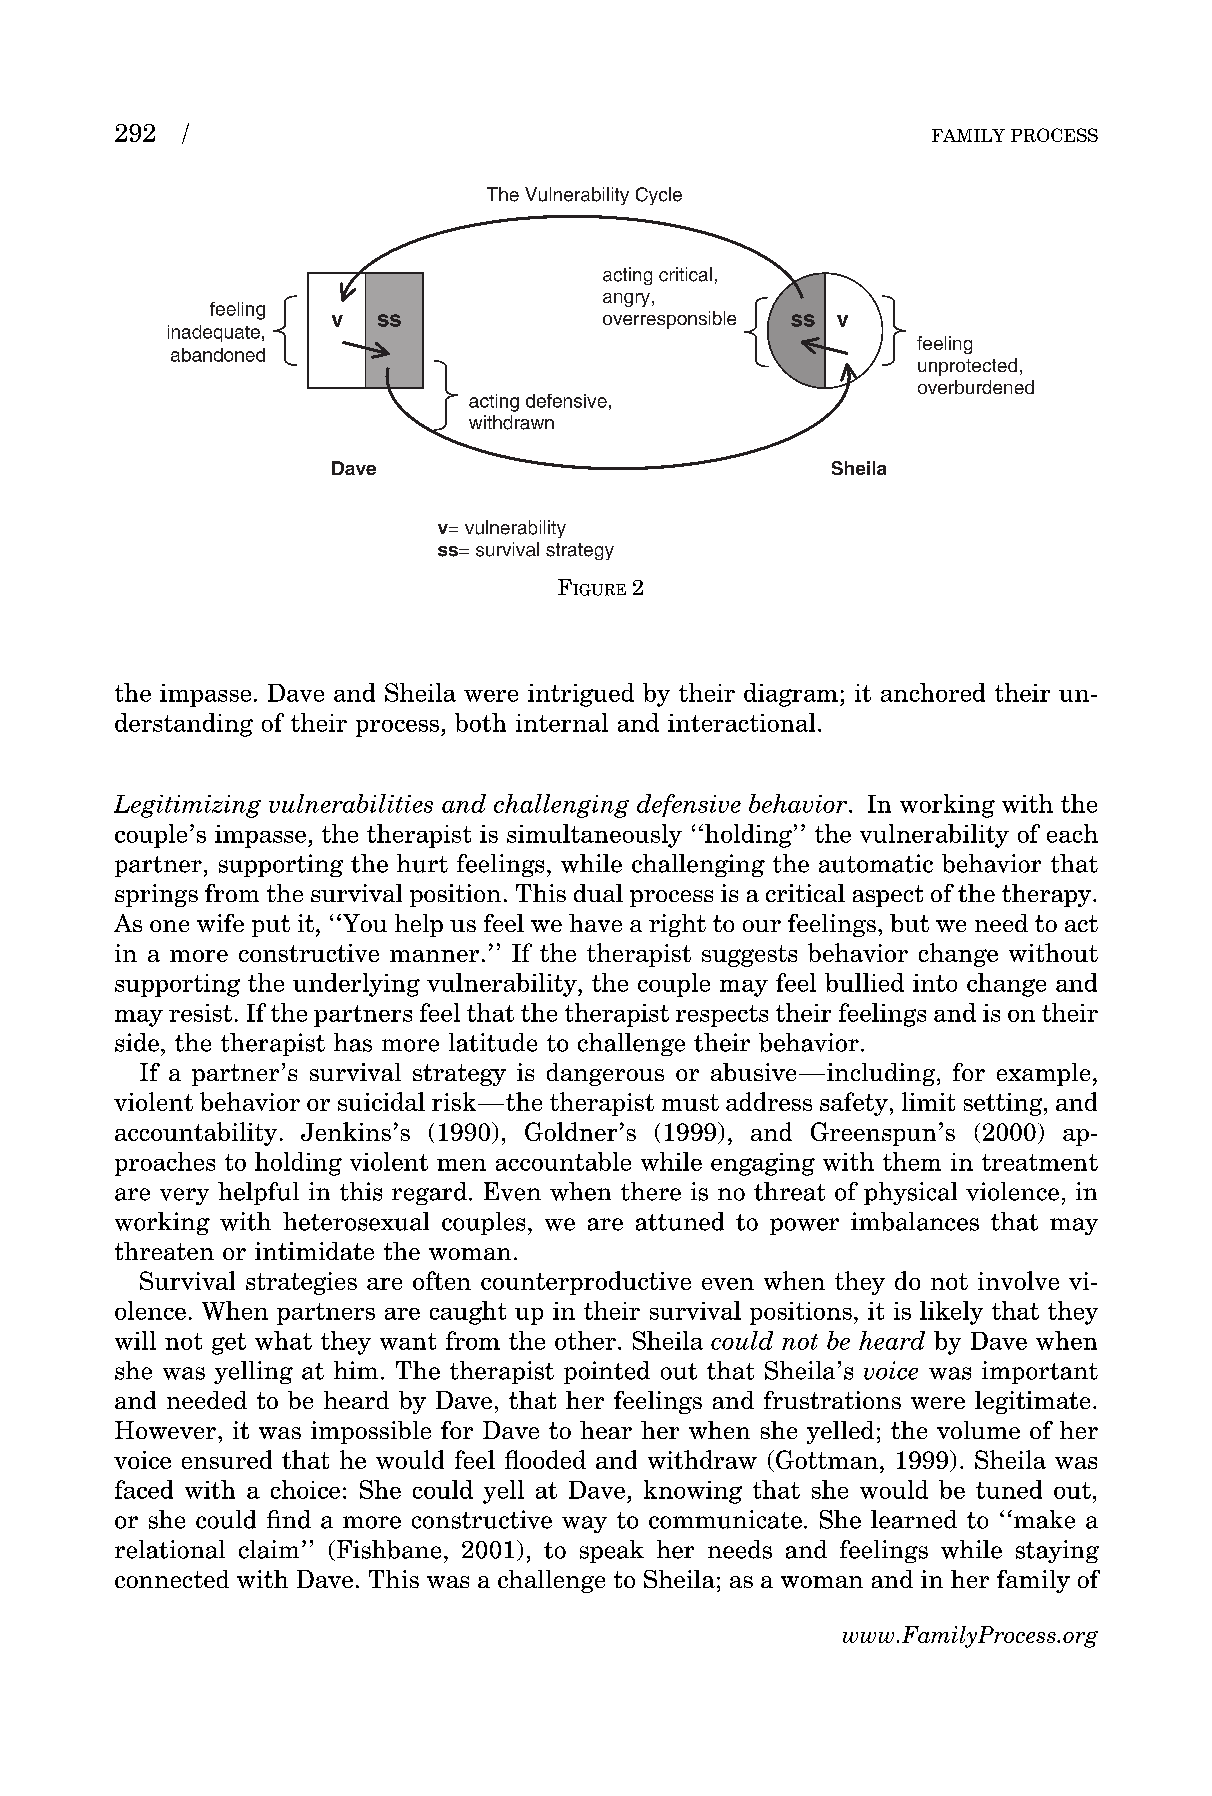 Image resolution: width=1212 pixels, height=1796 pixels. I want to click on inadequate, so click(214, 333).
